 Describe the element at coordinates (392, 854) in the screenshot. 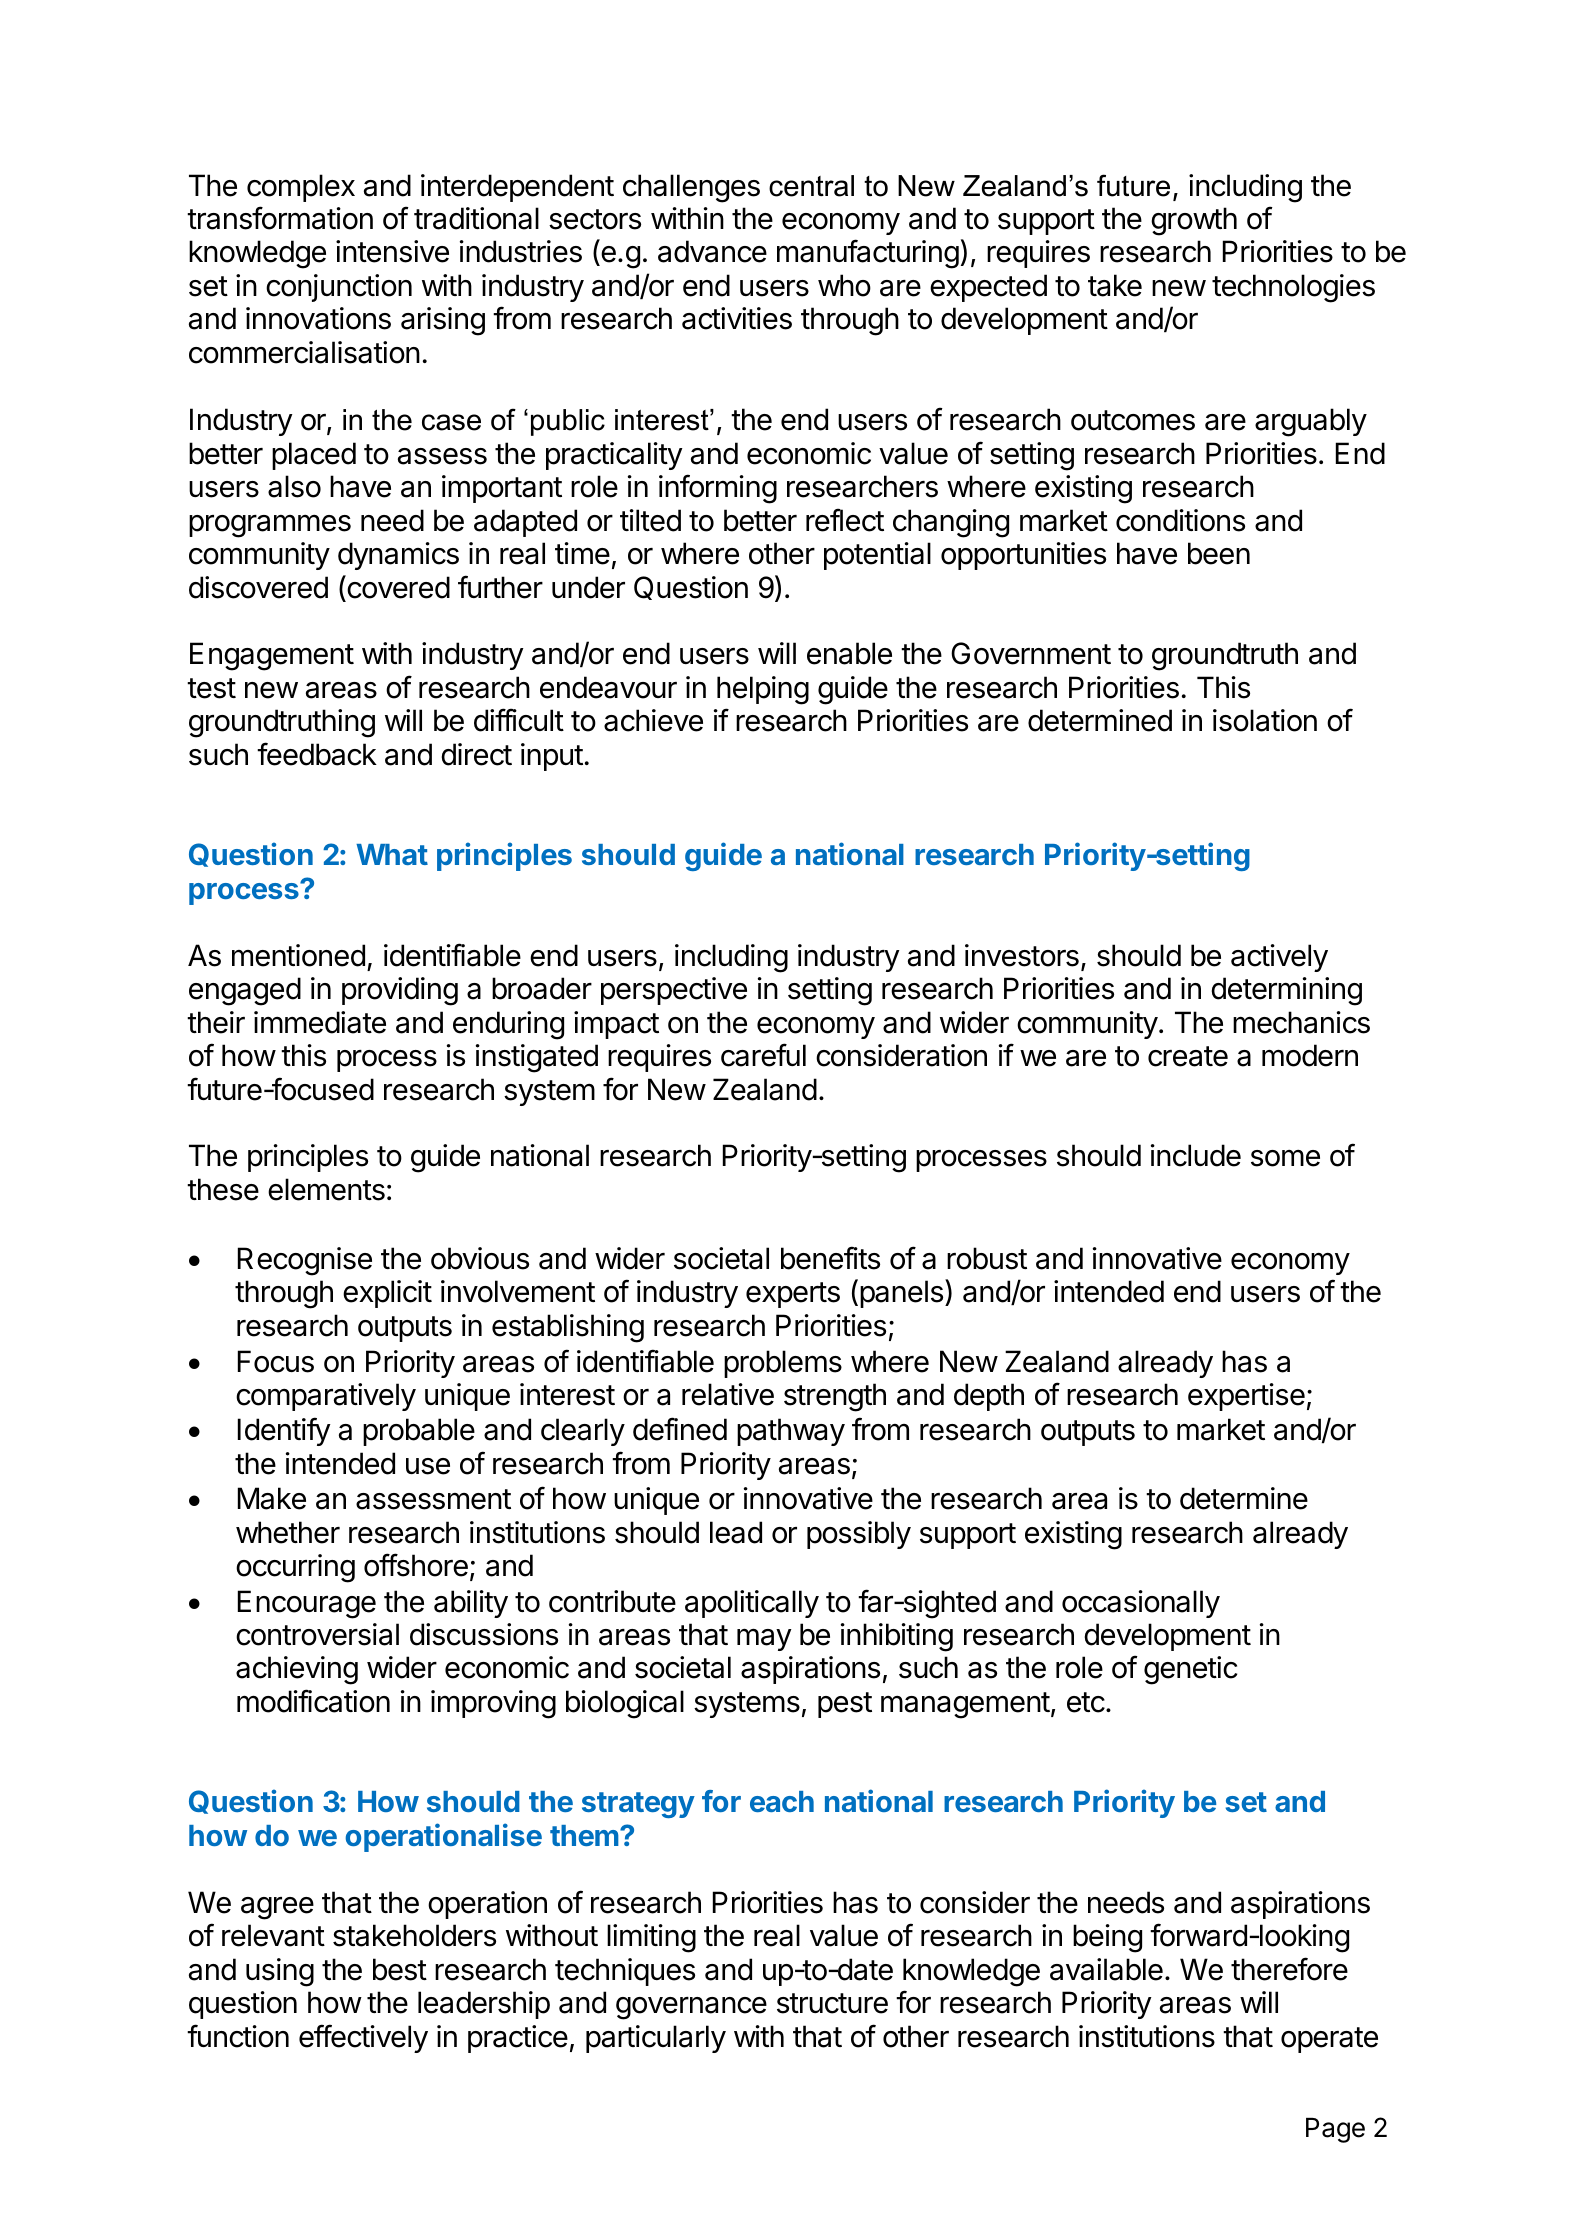

I see `What` at that location.
